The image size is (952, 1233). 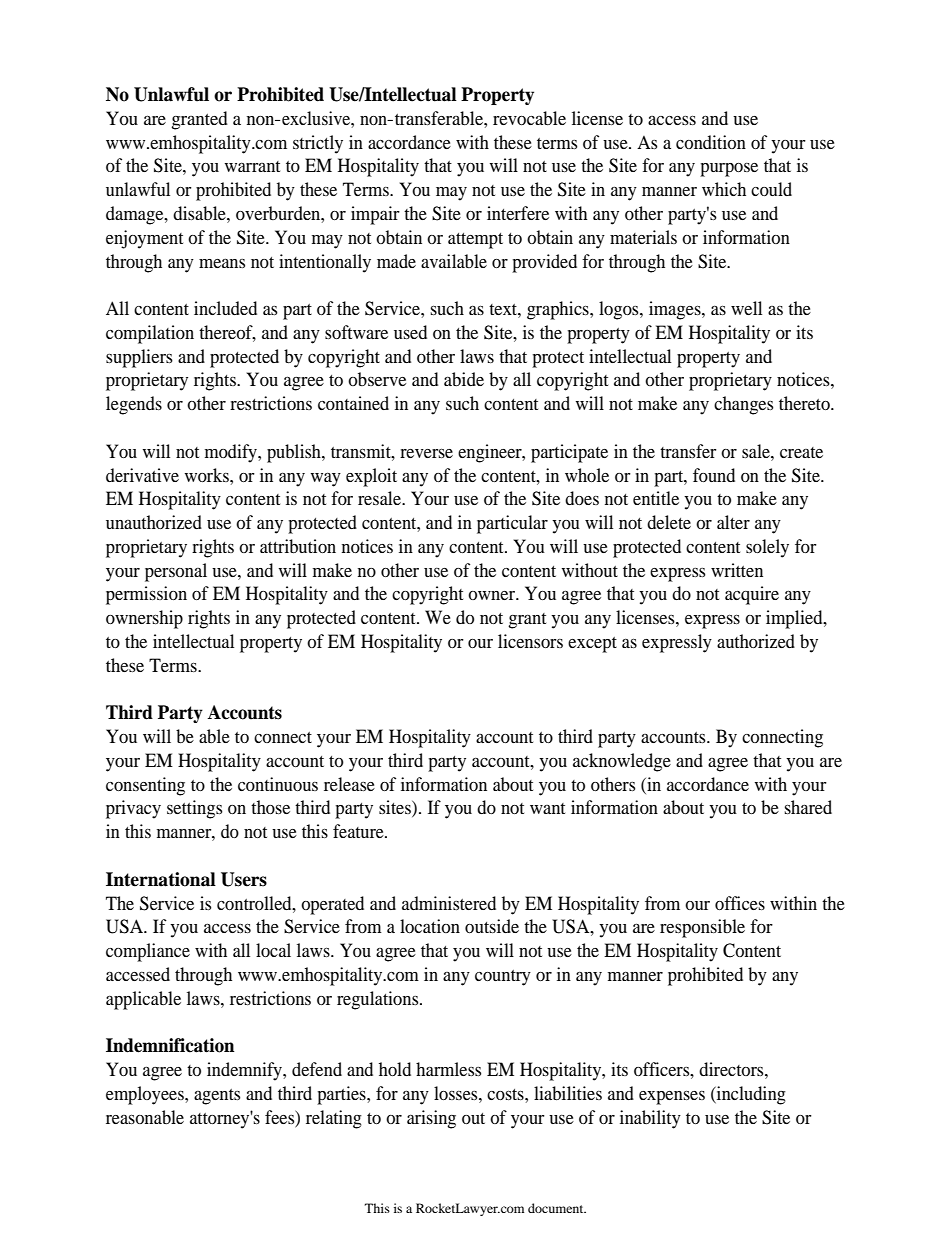 I want to click on purpose, so click(x=729, y=170).
